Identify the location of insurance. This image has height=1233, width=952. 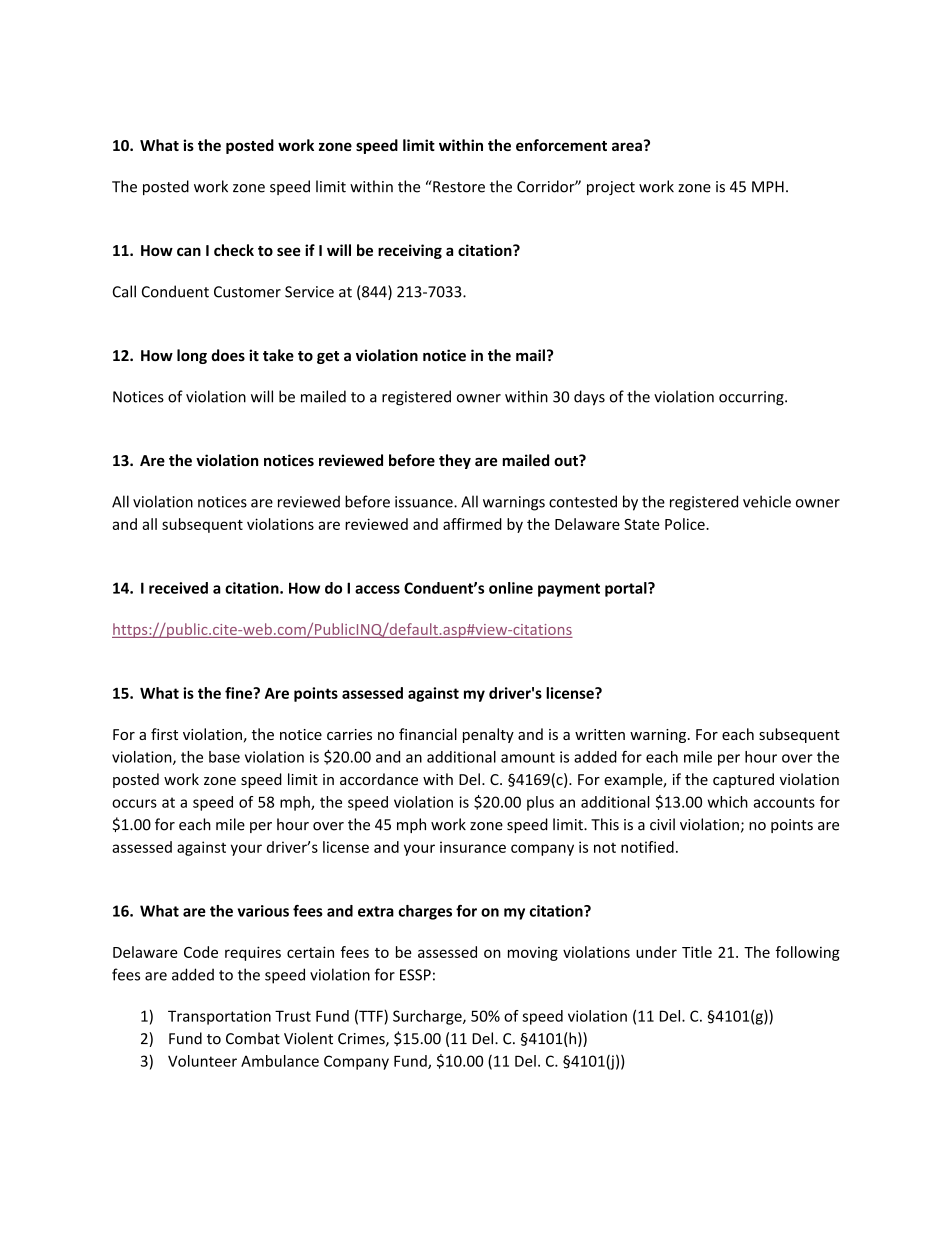
(473, 847).
